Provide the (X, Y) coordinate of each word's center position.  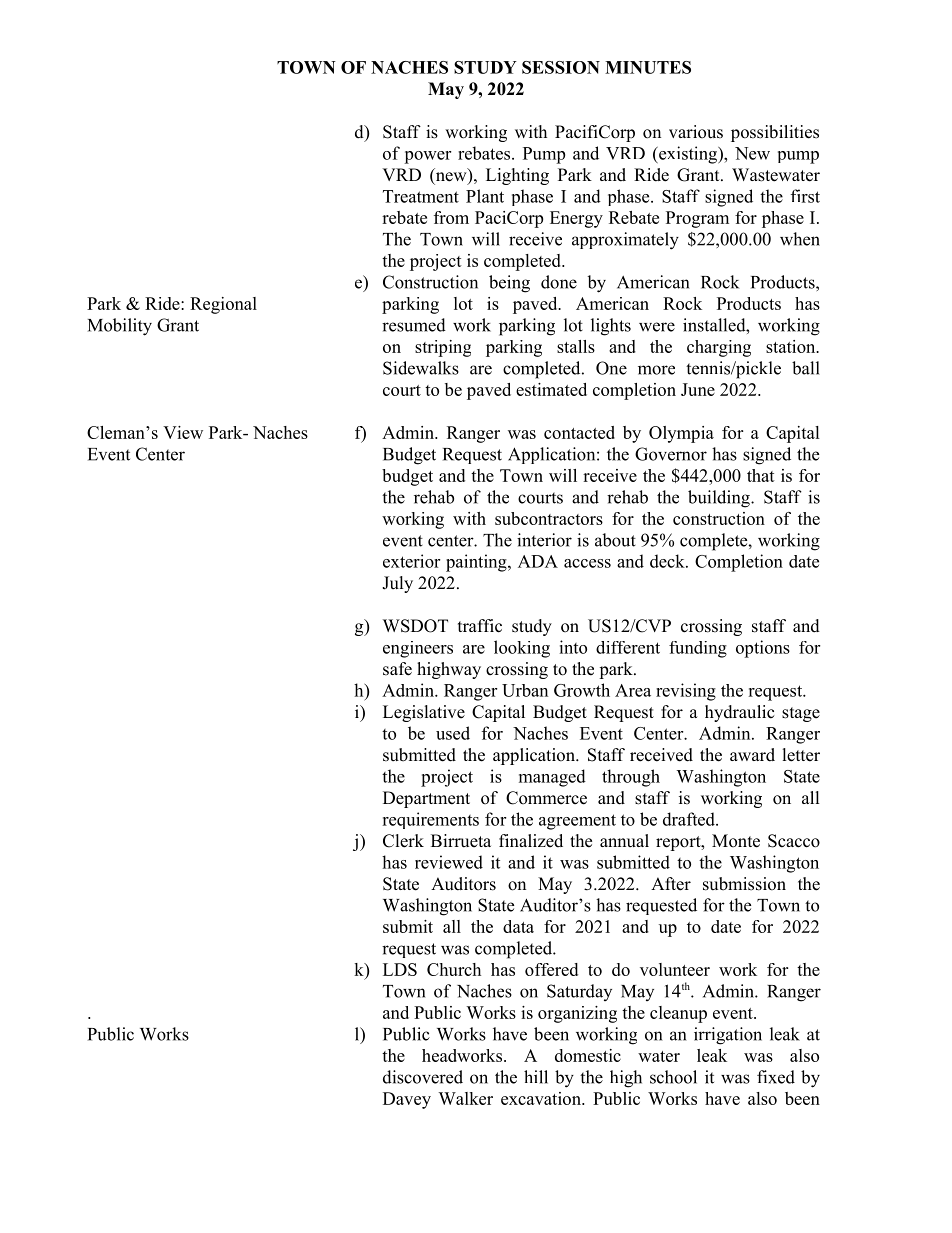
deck (668, 561)
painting (477, 563)
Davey (407, 1100)
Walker (465, 1098)
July (397, 584)
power (427, 157)
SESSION (561, 67)
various (696, 132)
